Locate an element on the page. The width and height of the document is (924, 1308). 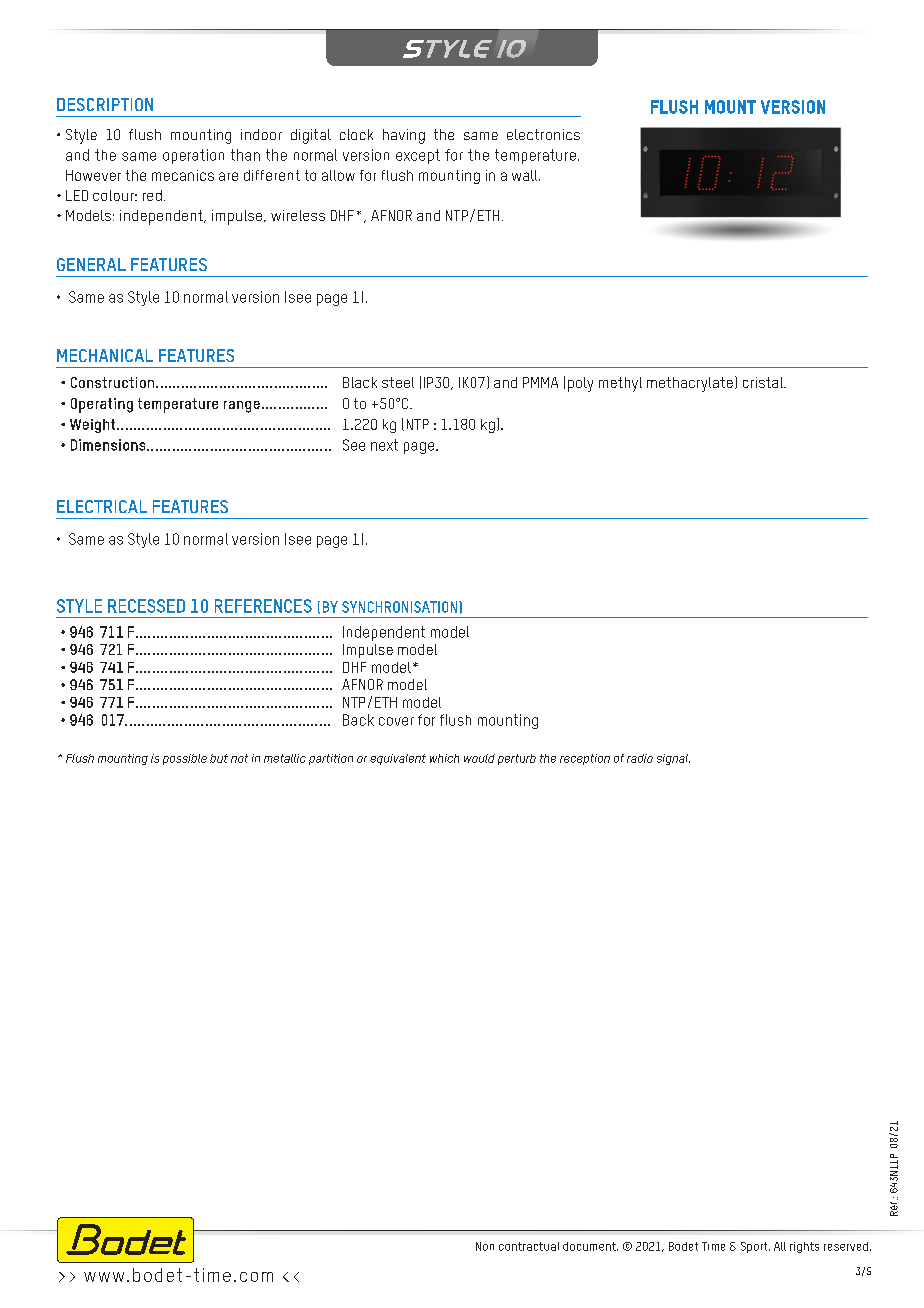
cover is located at coordinates (396, 721).
